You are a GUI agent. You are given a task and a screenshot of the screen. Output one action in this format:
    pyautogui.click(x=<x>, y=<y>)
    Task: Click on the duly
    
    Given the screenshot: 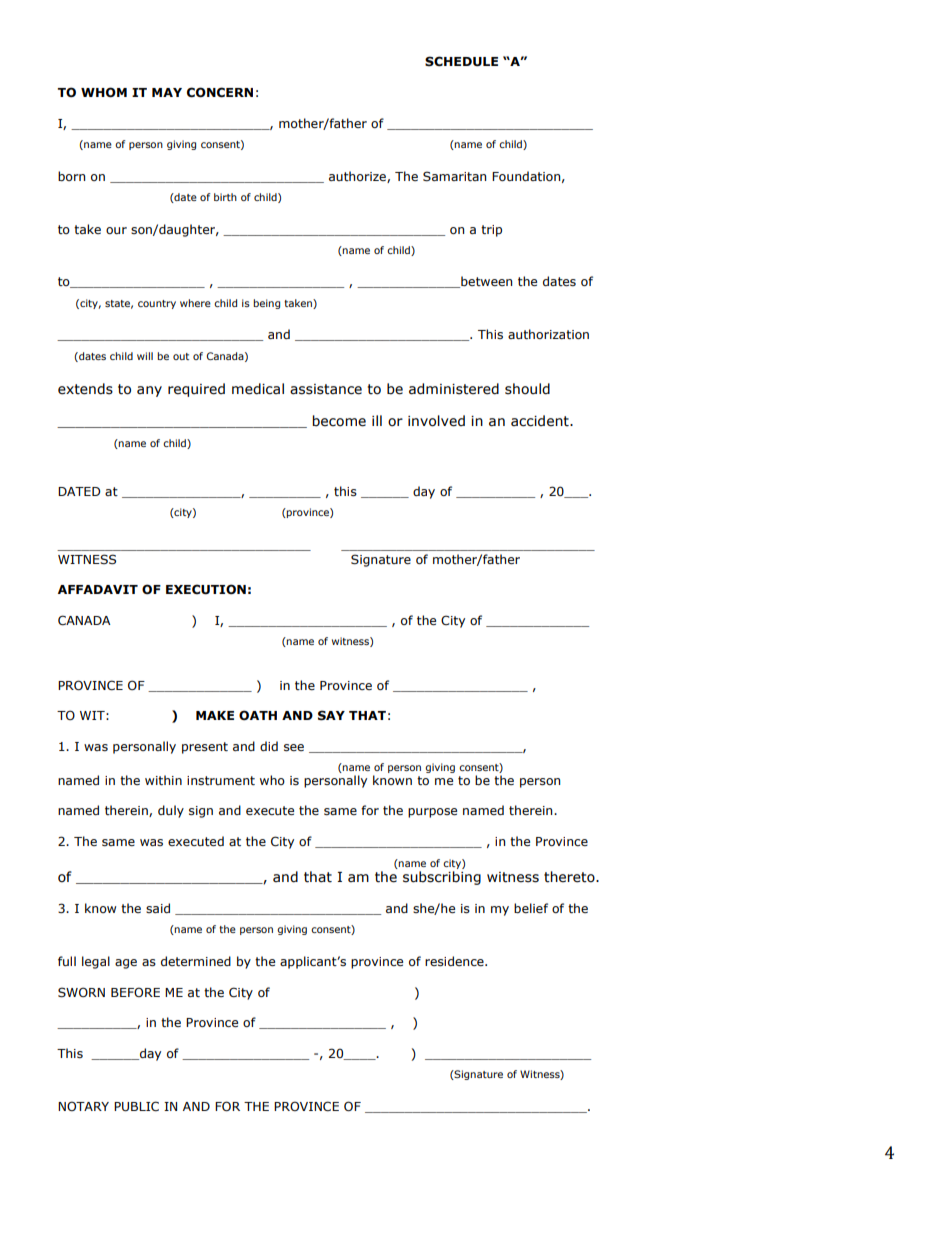 What is the action you would take?
    pyautogui.click(x=171, y=811)
